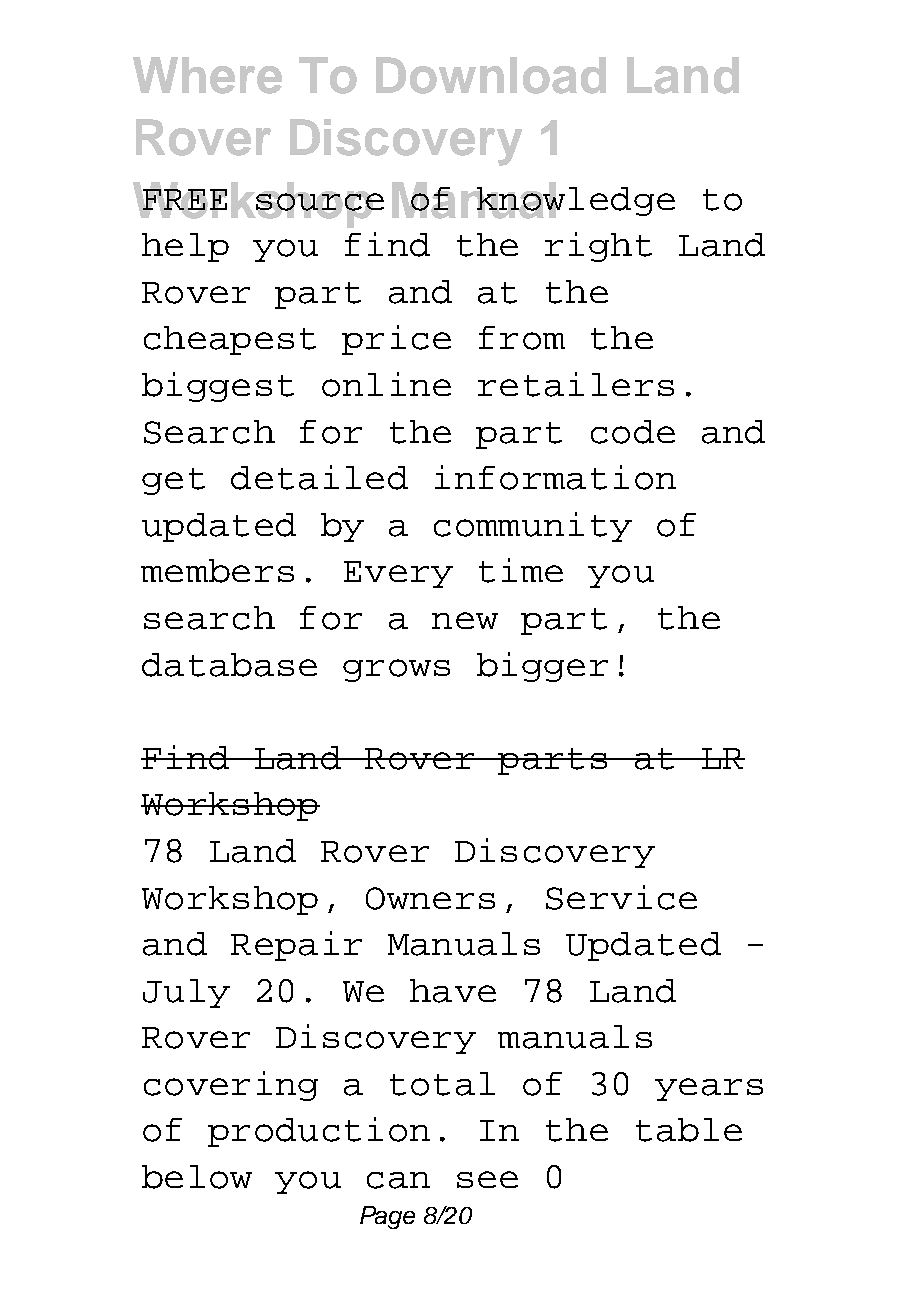 The height and width of the page is (1303, 924). Describe the element at coordinates (542, 667) in the page. I see `bigger` at that location.
